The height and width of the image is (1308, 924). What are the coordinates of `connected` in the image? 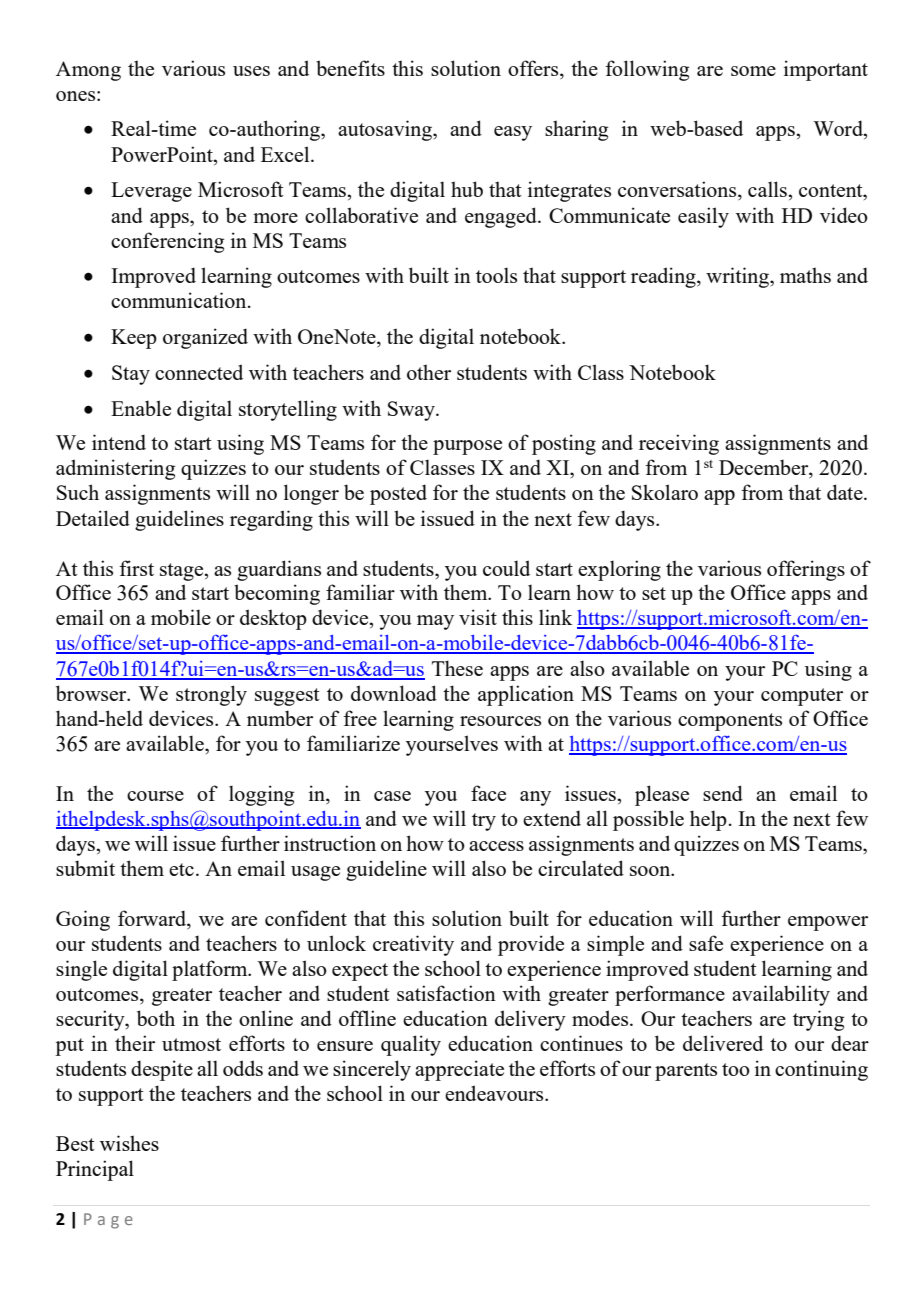 It's located at (199, 372).
